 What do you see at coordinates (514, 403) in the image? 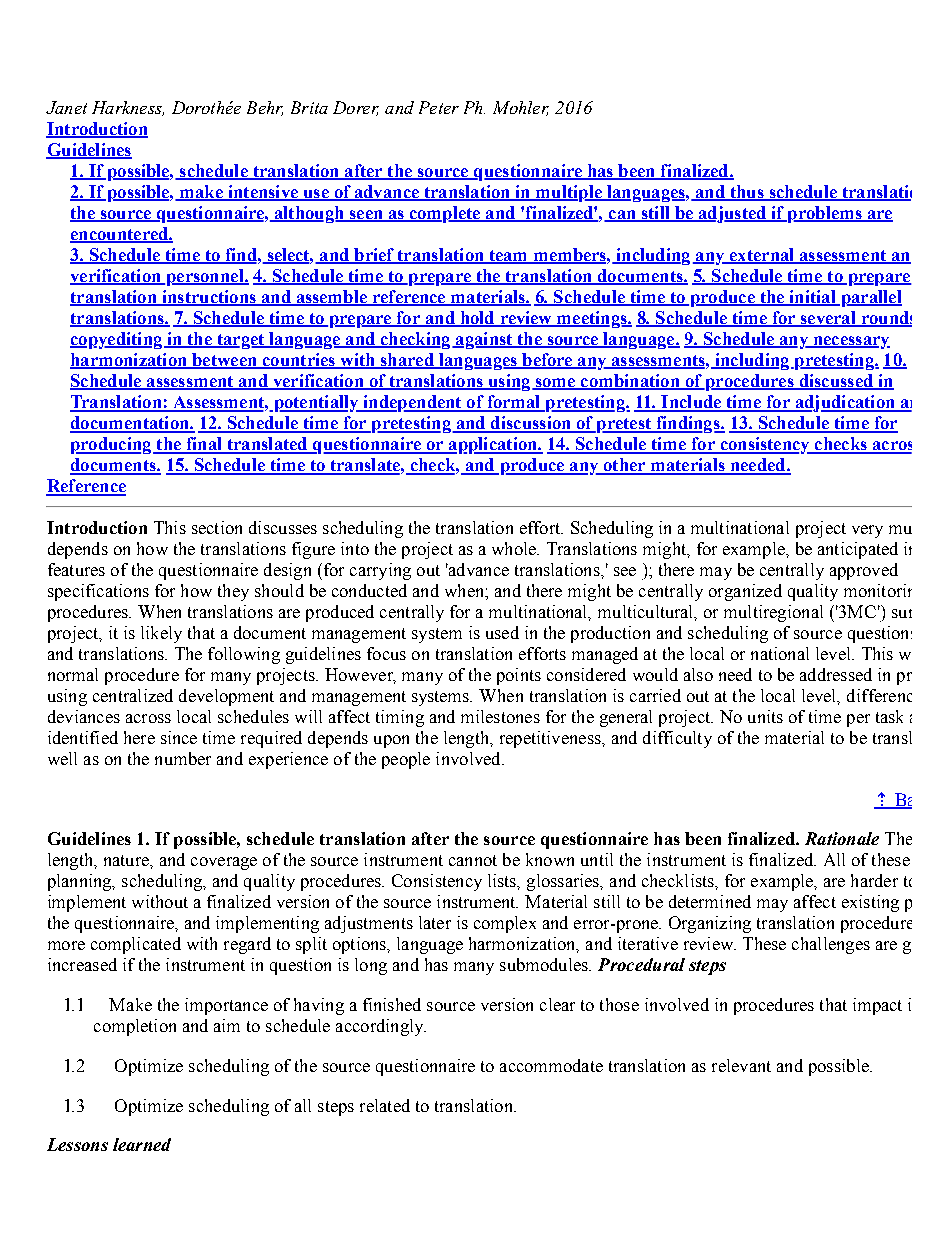
I see `formal` at bounding box center [514, 403].
